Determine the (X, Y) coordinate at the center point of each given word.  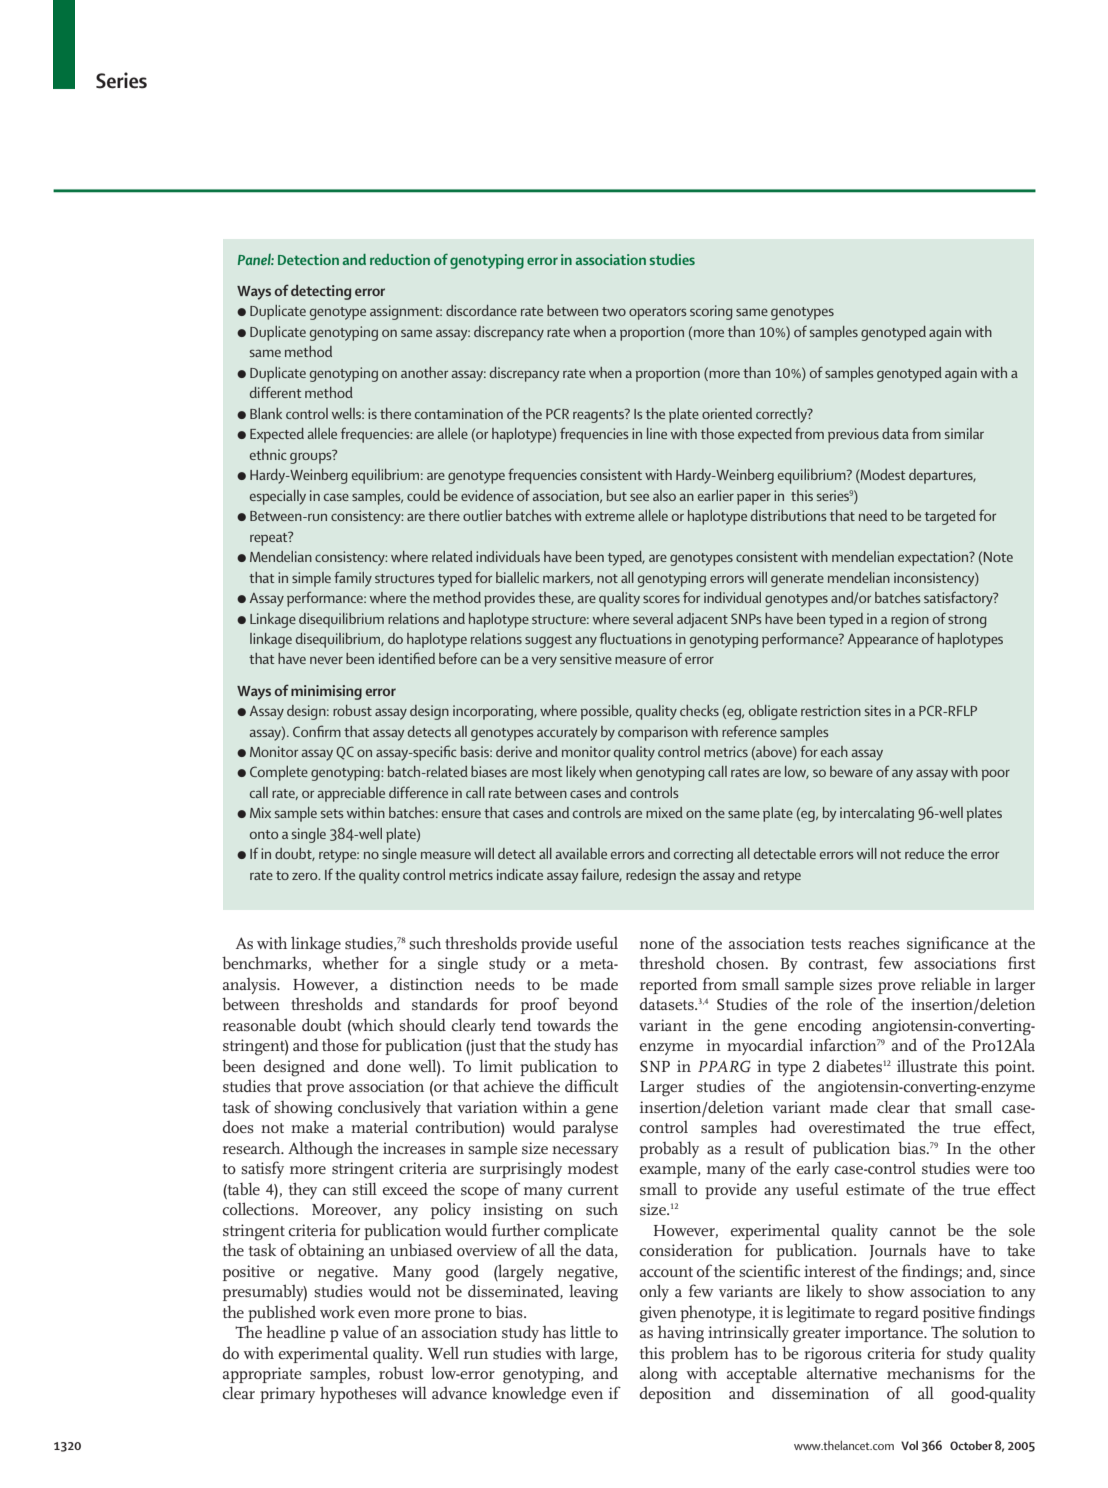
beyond (593, 1005)
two (614, 311)
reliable (946, 984)
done (384, 1065)
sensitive (586, 658)
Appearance (883, 641)
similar (964, 433)
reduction (400, 259)
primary (287, 1395)
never (326, 660)
